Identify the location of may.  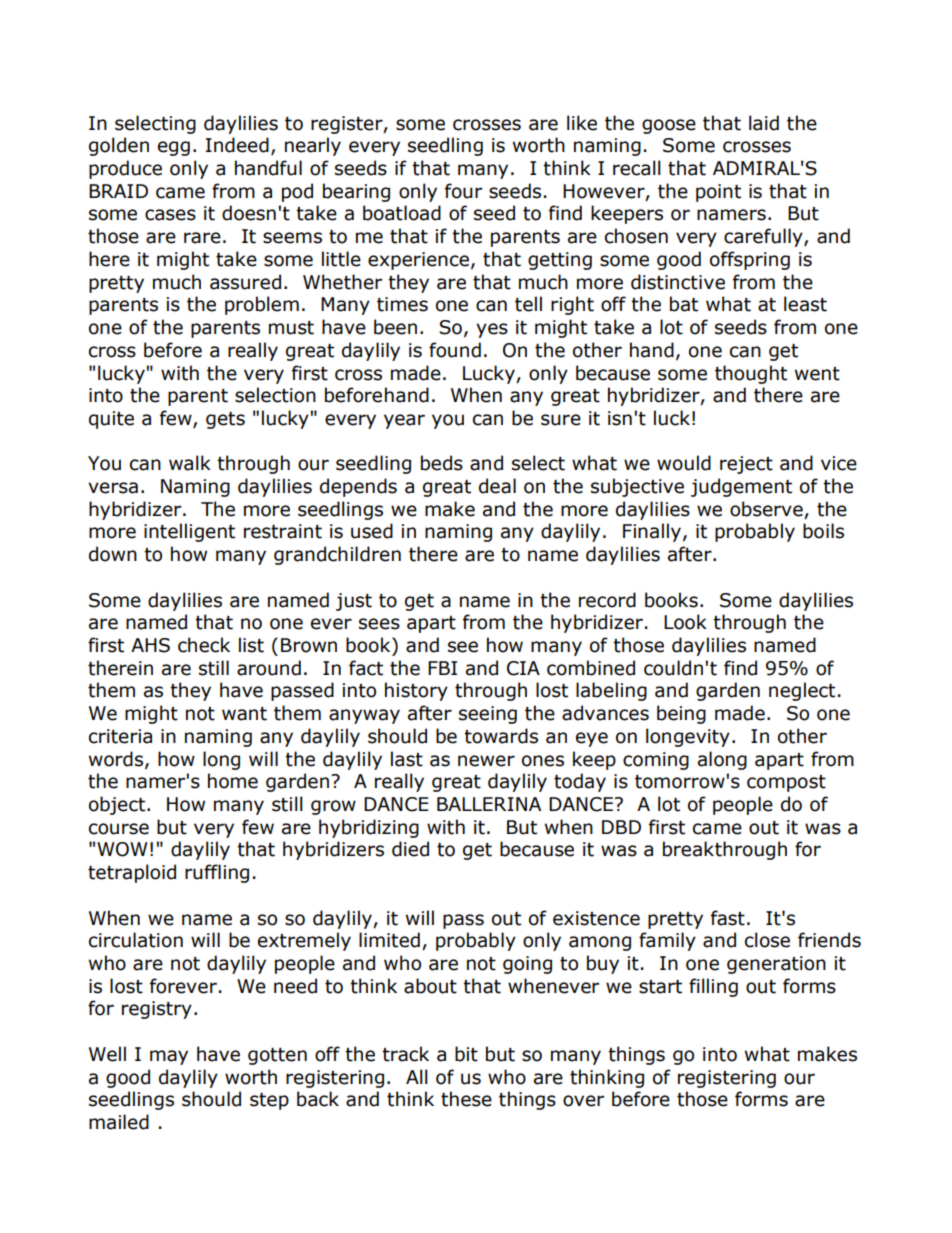
(169, 1057).
